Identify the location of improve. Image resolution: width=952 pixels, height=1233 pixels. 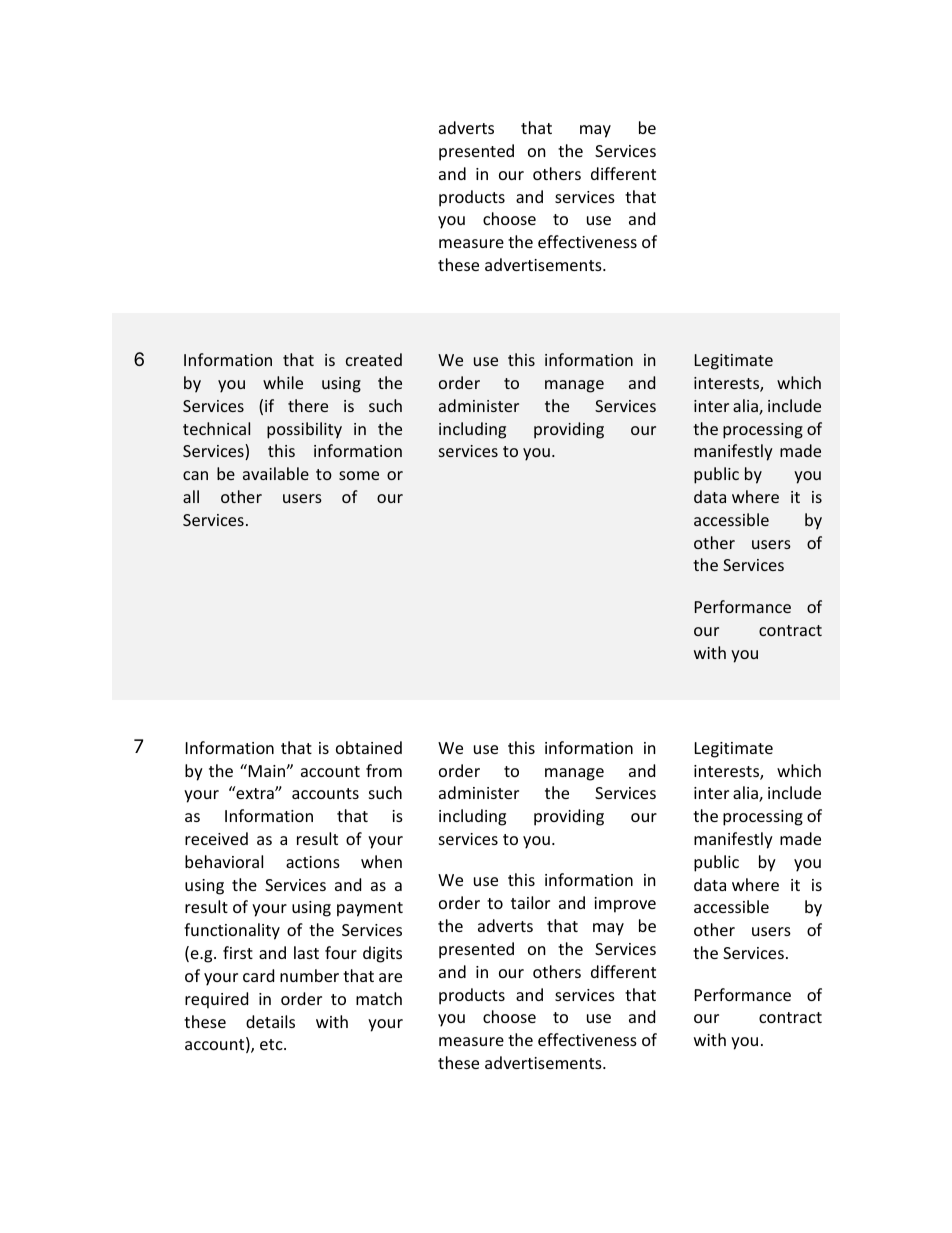
(625, 905).
